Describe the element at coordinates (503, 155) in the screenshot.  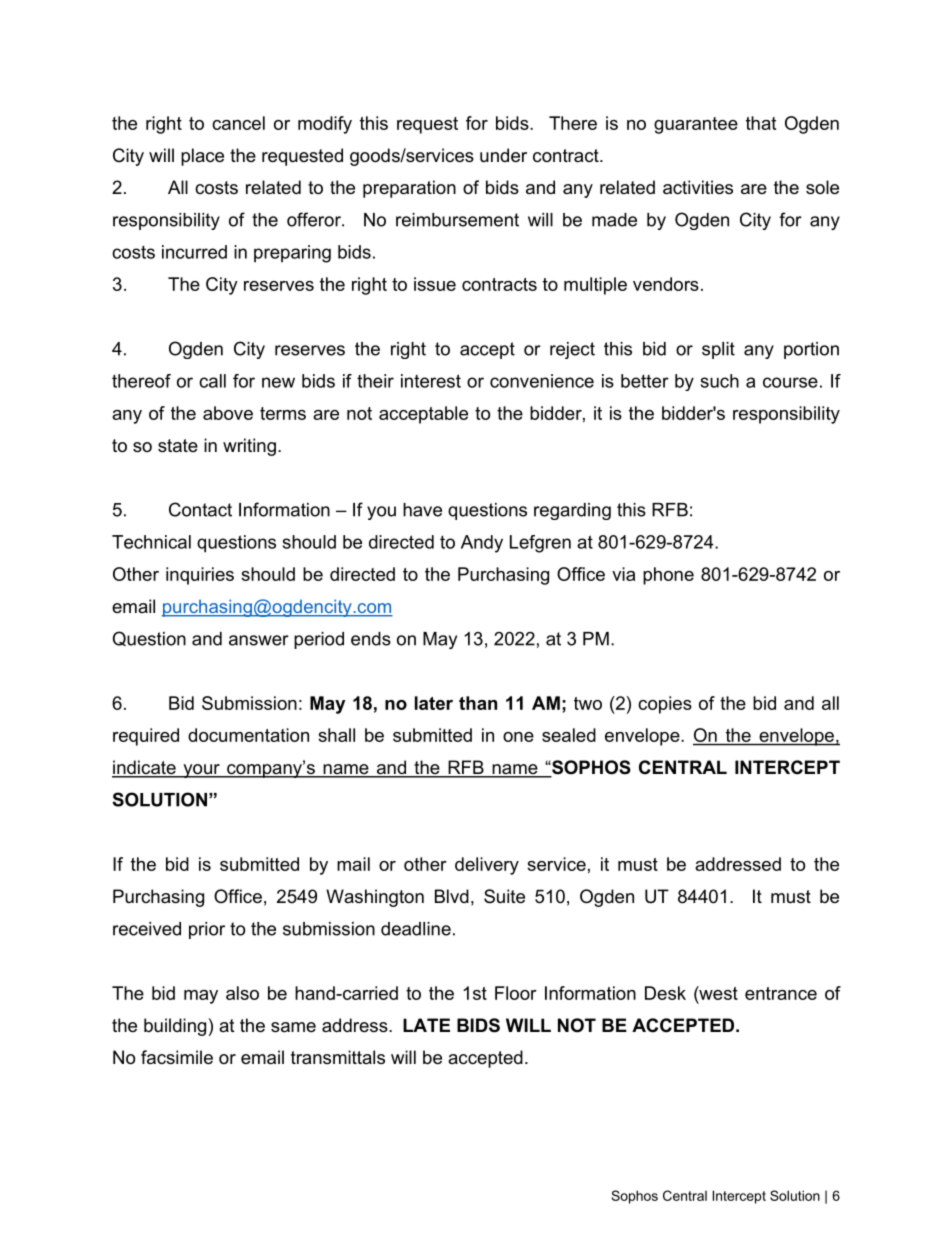
I see `under` at that location.
